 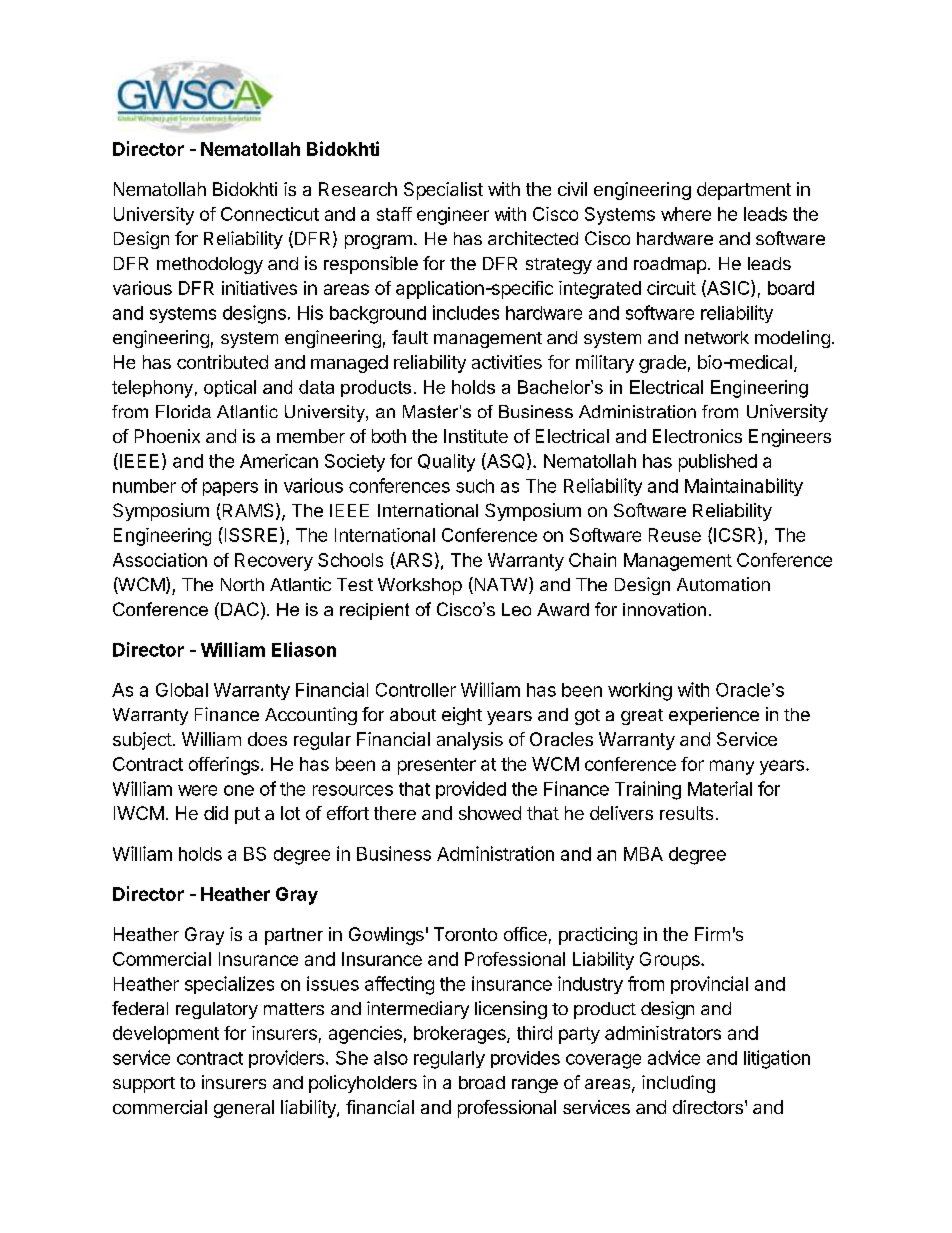 What do you see at coordinates (443, 191) in the document?
I see `Specialist` at bounding box center [443, 191].
